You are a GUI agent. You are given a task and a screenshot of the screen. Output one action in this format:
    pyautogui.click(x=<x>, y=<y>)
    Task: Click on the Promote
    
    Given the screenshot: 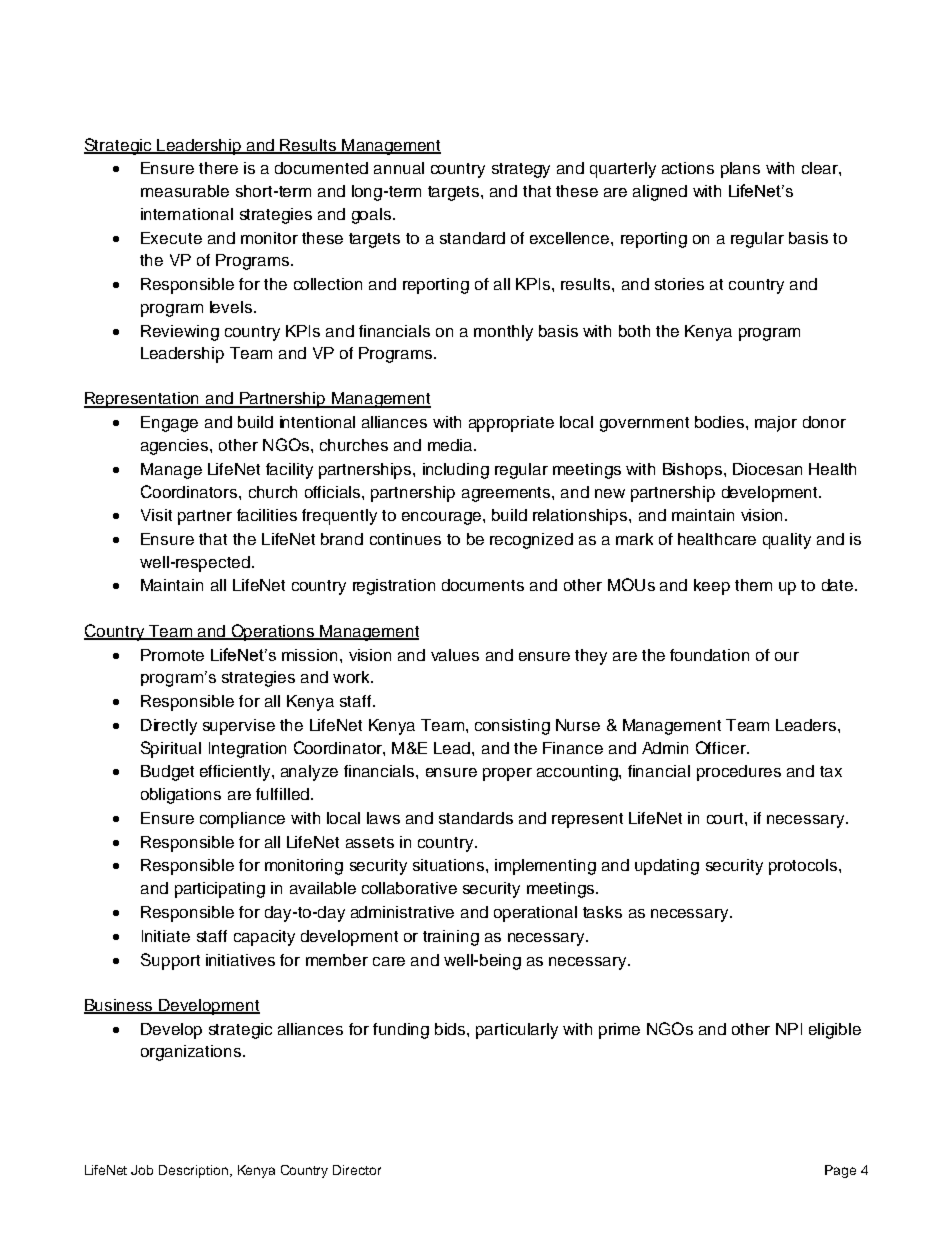 What is the action you would take?
    pyautogui.click(x=172, y=655)
